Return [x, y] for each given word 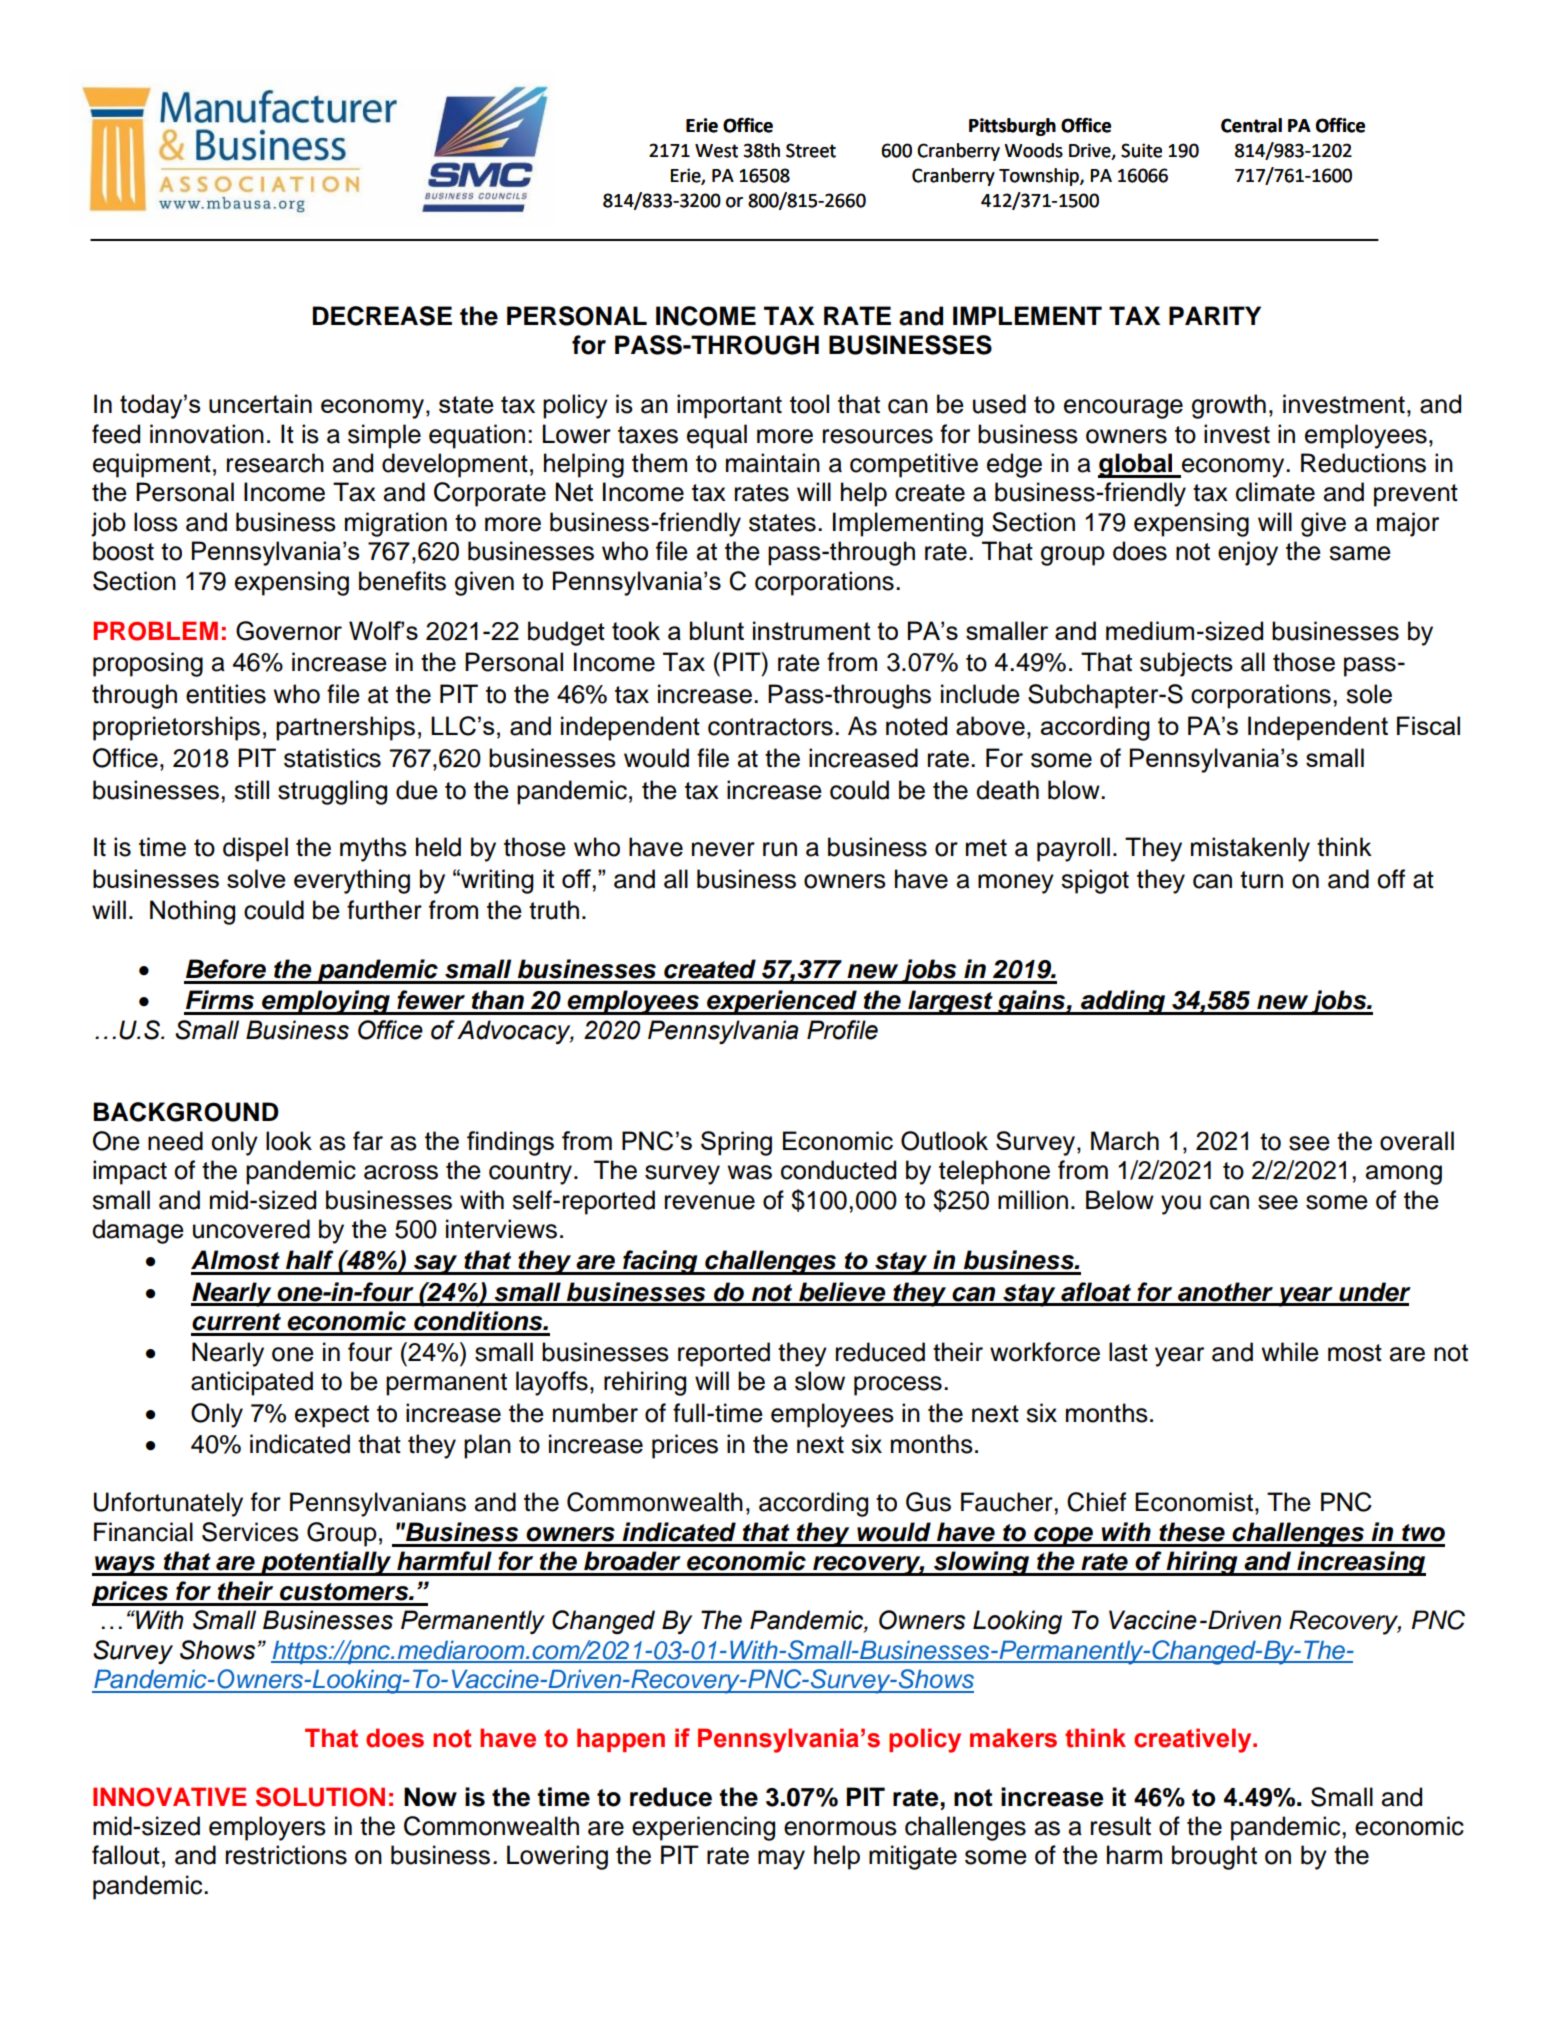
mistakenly [1250, 849]
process [898, 1386]
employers [267, 1828]
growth [1229, 406]
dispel [255, 849]
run [780, 849]
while [1290, 1352]
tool [809, 404]
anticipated [252, 1383]
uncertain [260, 403]
